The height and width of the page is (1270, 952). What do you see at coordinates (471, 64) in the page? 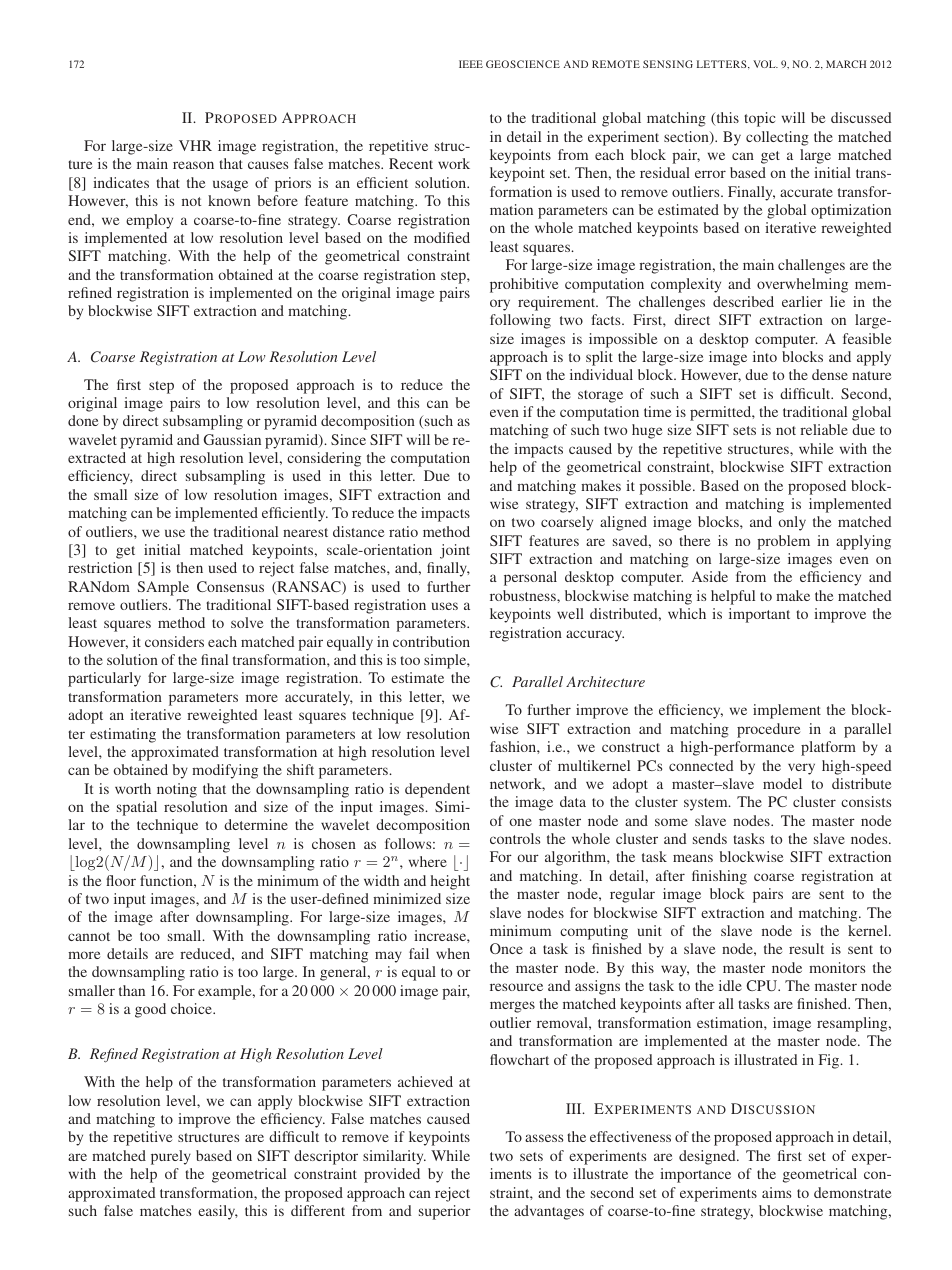
I see `IEEE` at bounding box center [471, 64].
